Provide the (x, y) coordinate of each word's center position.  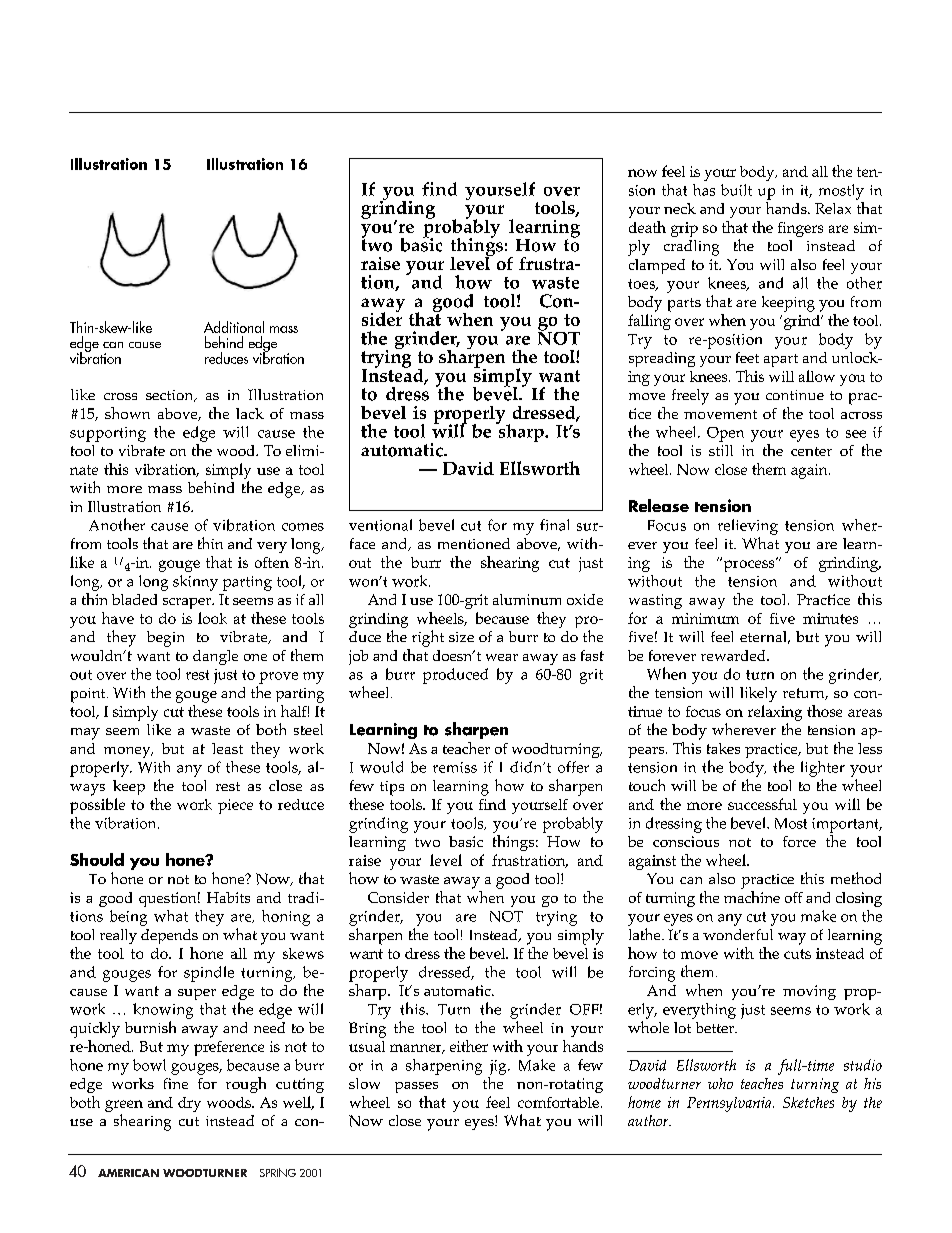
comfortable (558, 1102)
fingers (800, 229)
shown (127, 413)
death (647, 227)
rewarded (734, 655)
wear (502, 657)
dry (189, 1104)
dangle (215, 657)
